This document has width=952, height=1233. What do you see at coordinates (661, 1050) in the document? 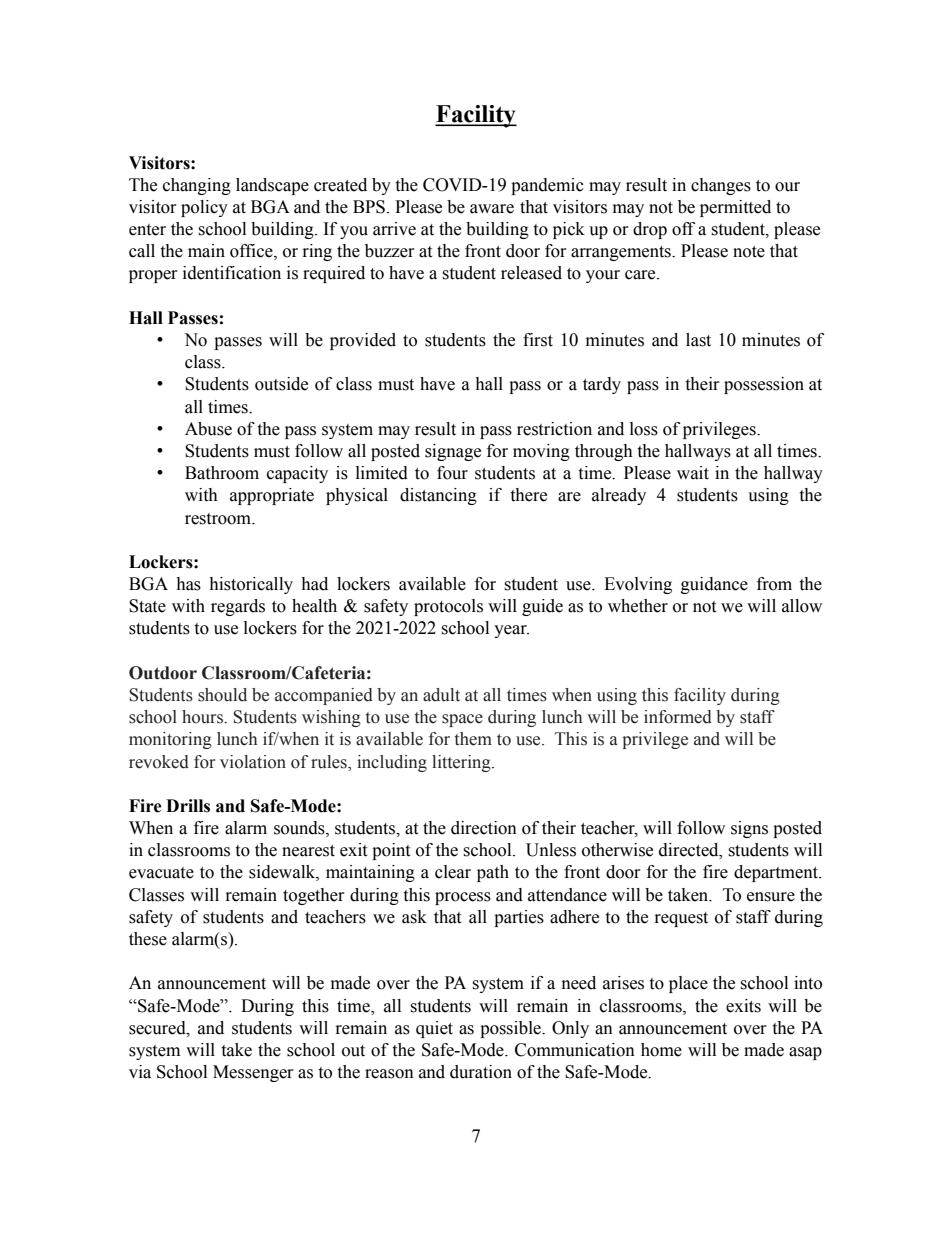
I see `home` at bounding box center [661, 1050].
